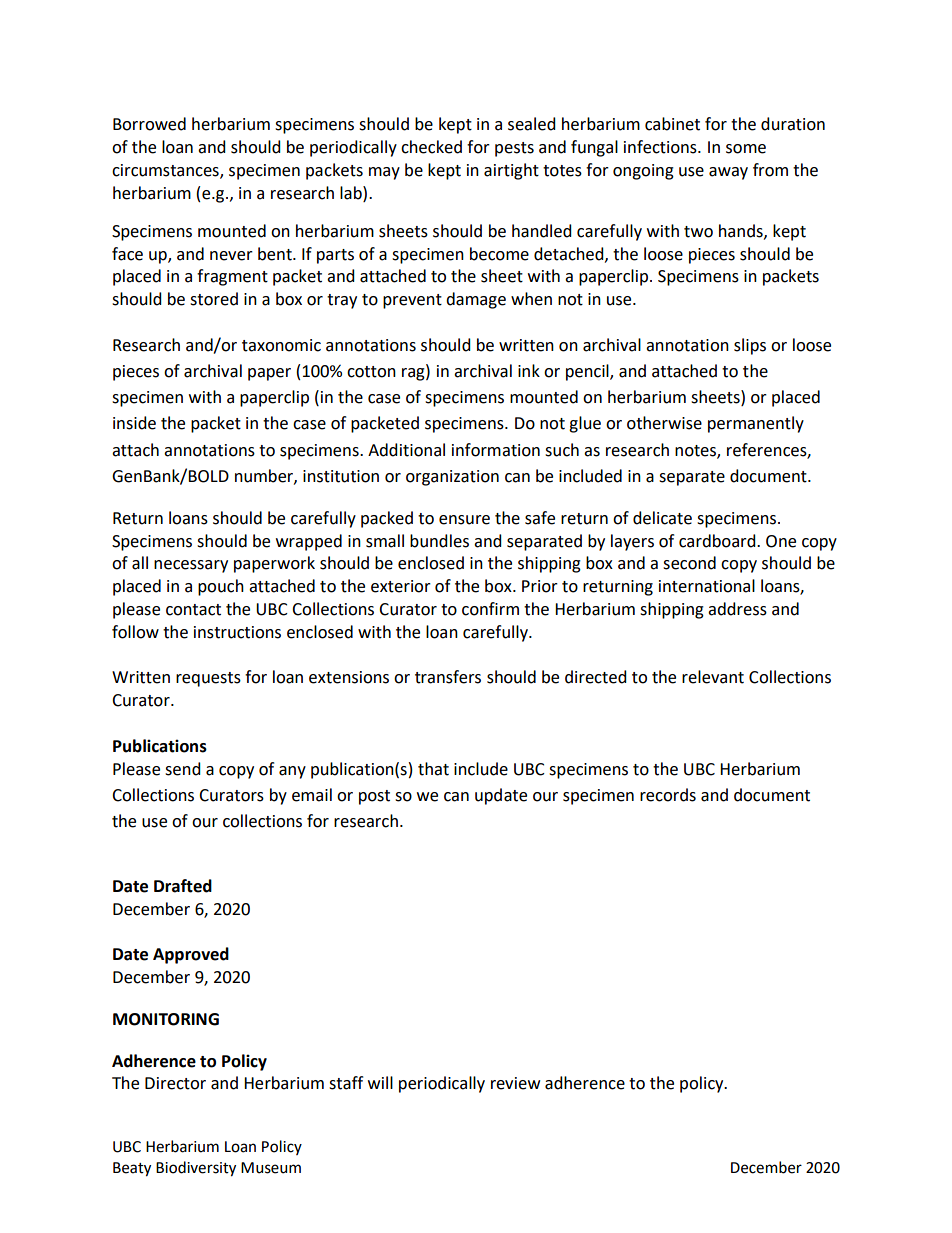  What do you see at coordinates (728, 173) in the screenshot?
I see `away` at bounding box center [728, 173].
